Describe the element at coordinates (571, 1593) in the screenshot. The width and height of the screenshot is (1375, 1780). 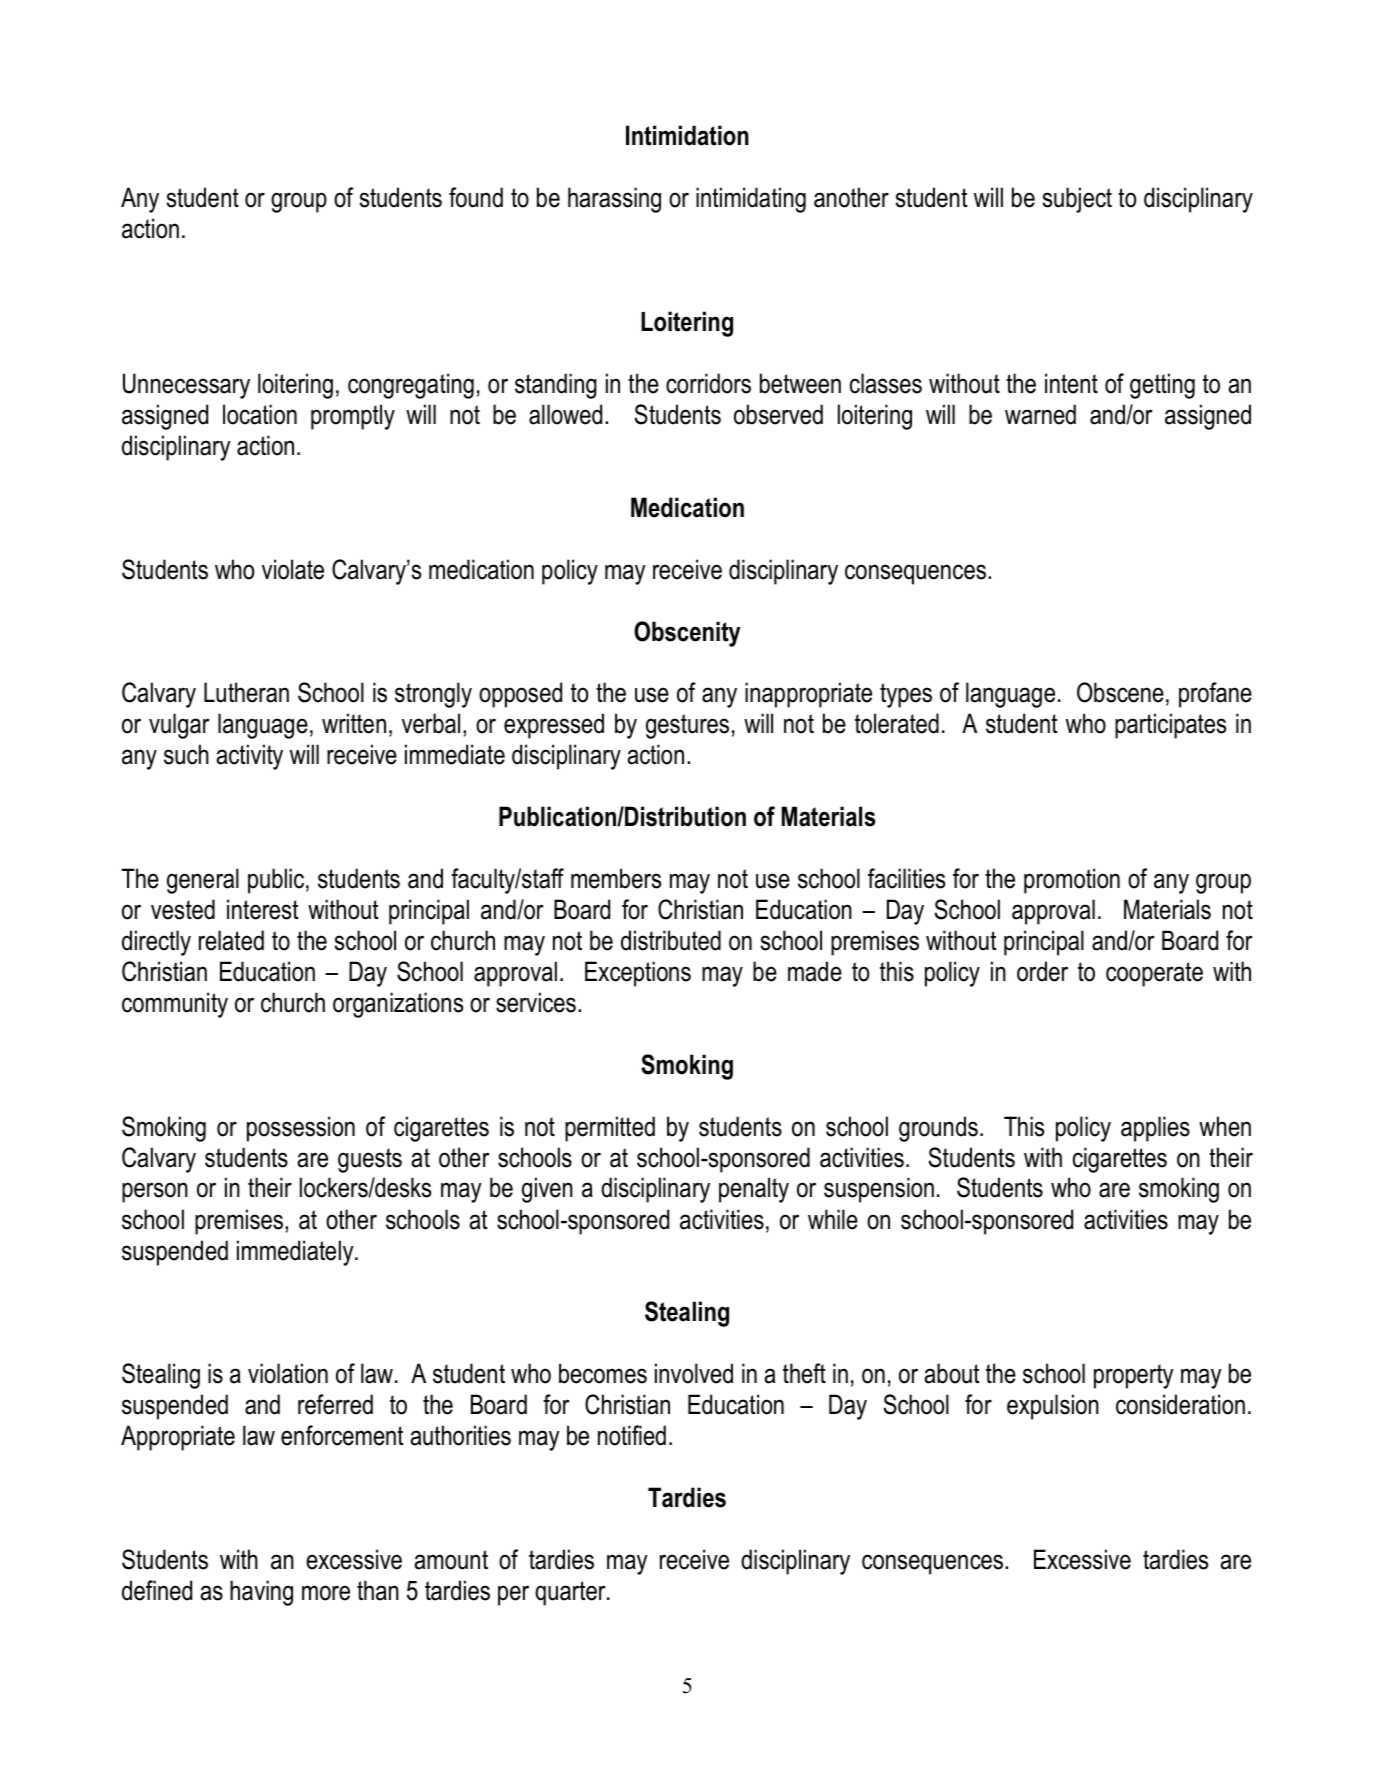
I see `quarter` at that location.
